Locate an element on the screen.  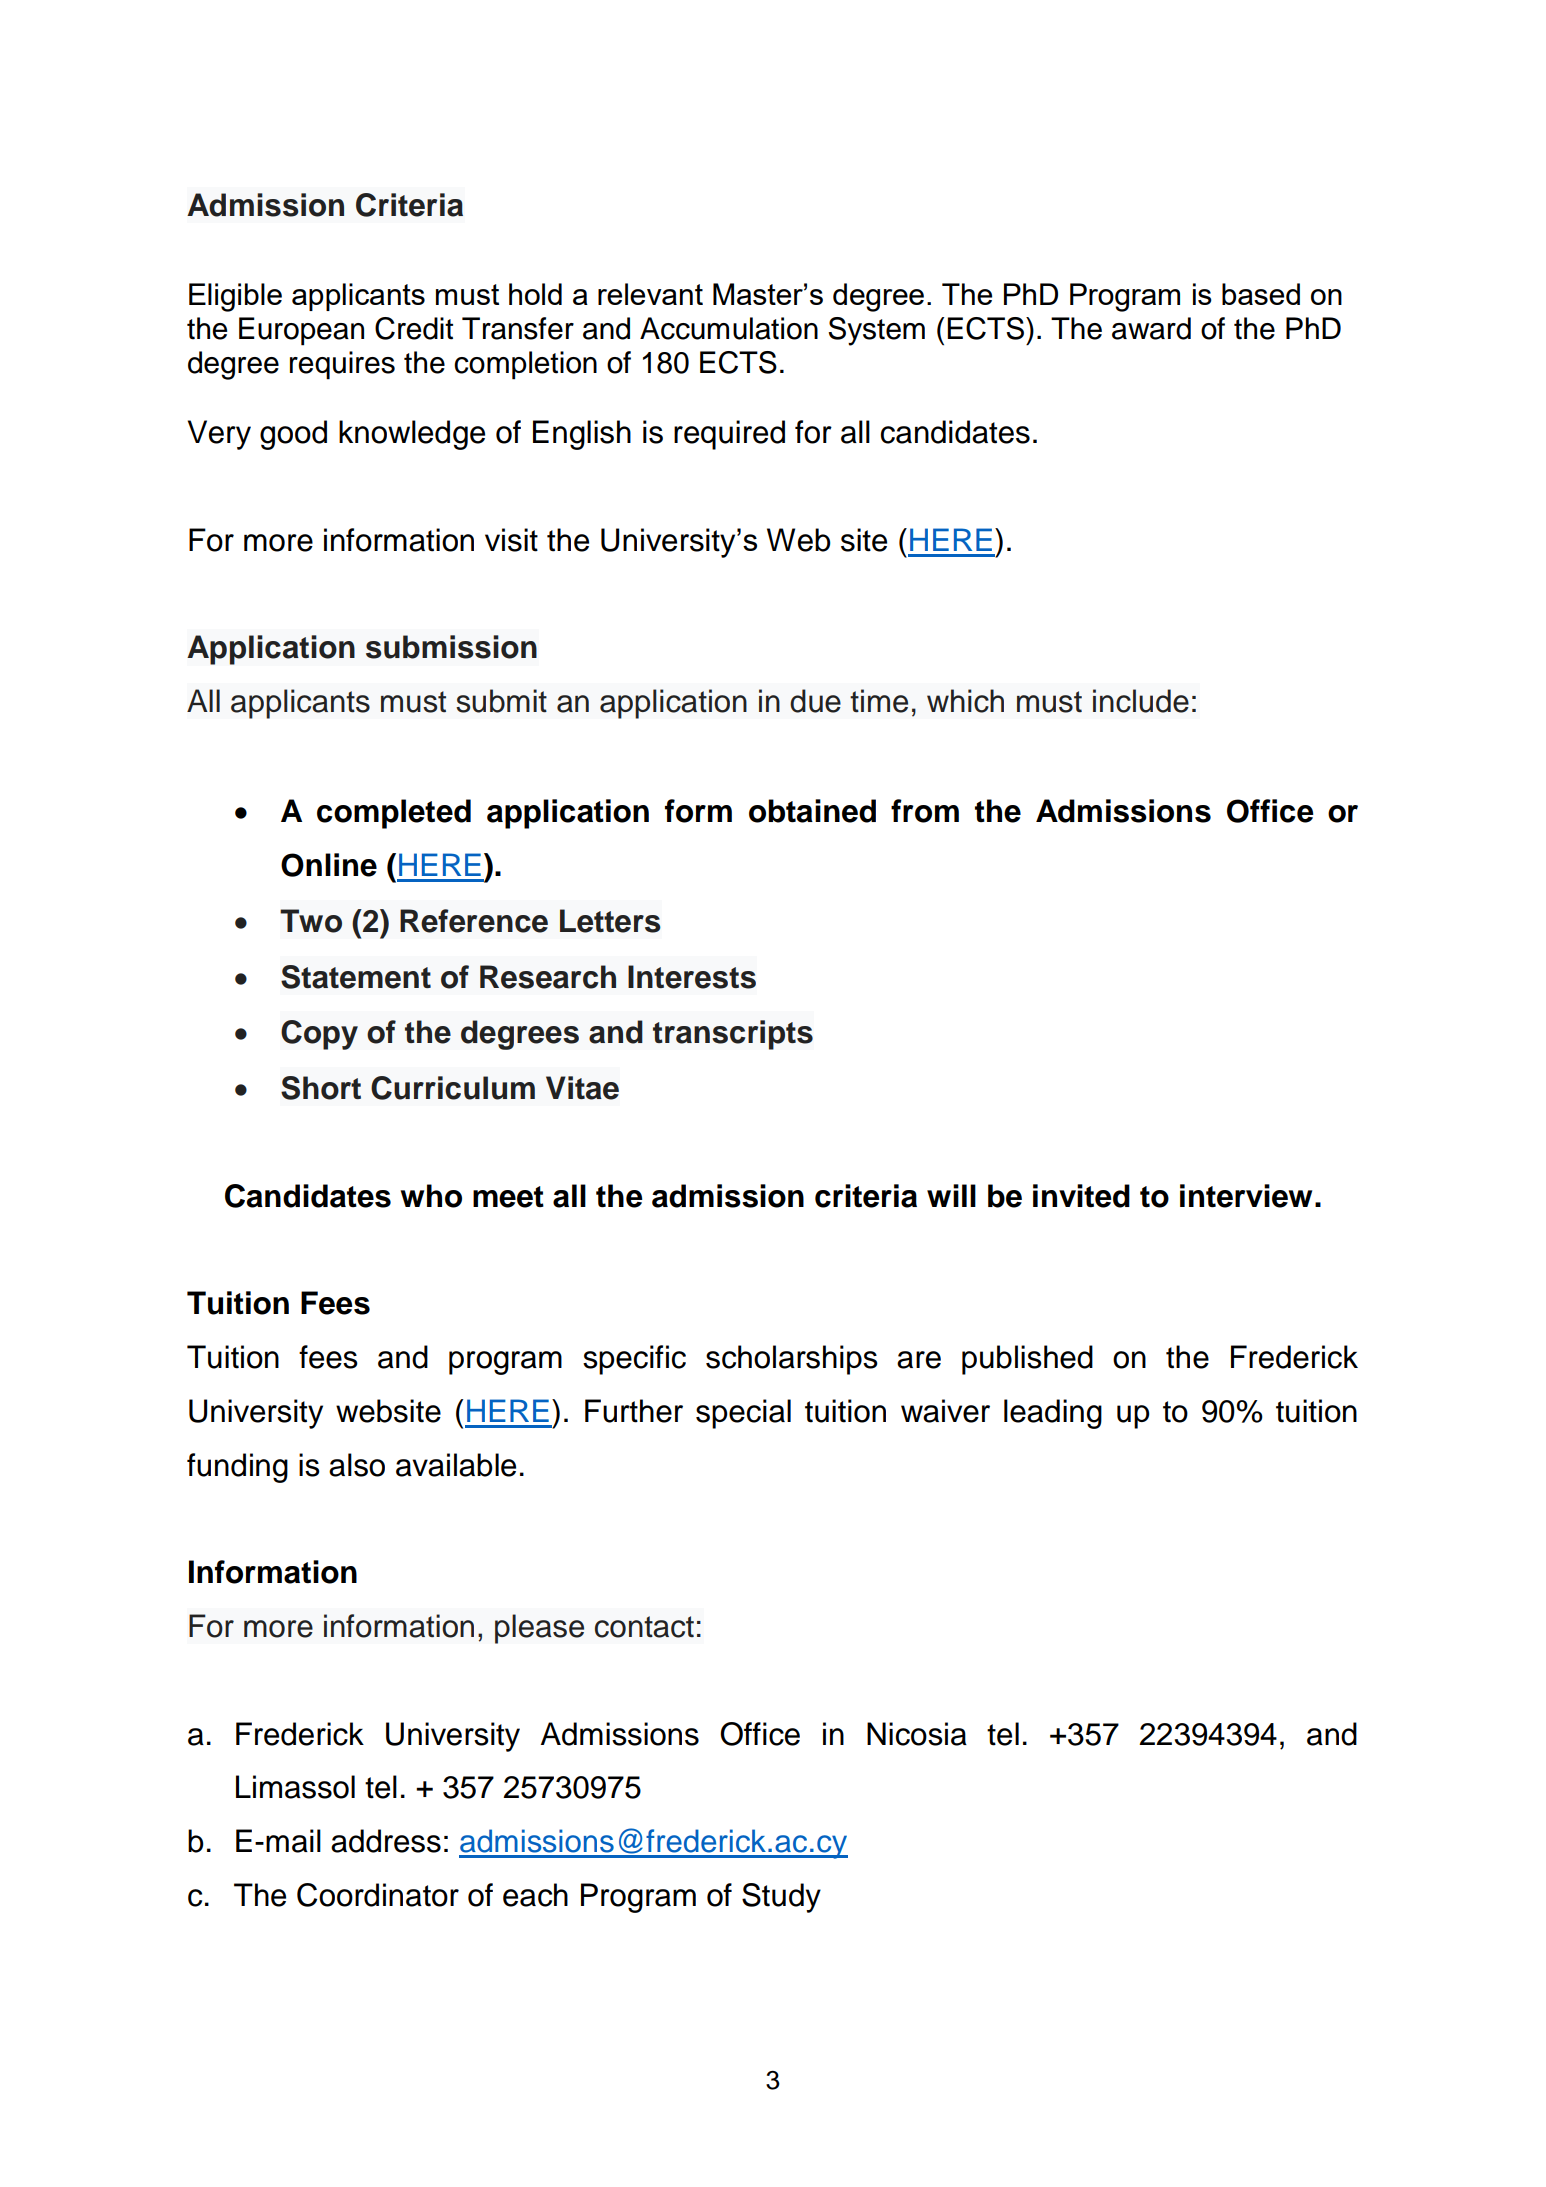
leading is located at coordinates (1053, 1414).
